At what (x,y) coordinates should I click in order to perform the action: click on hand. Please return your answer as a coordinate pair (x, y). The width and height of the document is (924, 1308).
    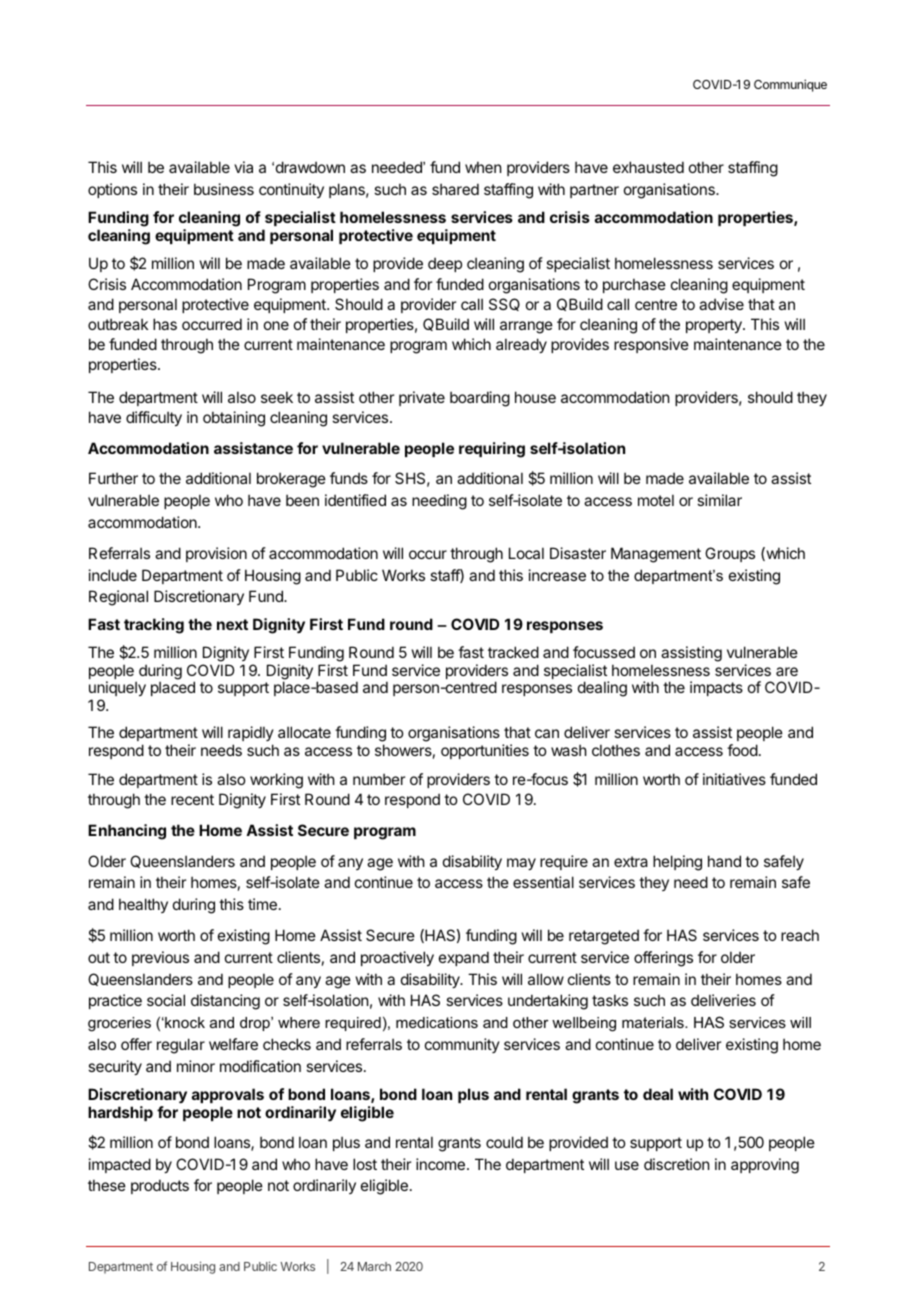
    Looking at the image, I should click on (724, 861).
